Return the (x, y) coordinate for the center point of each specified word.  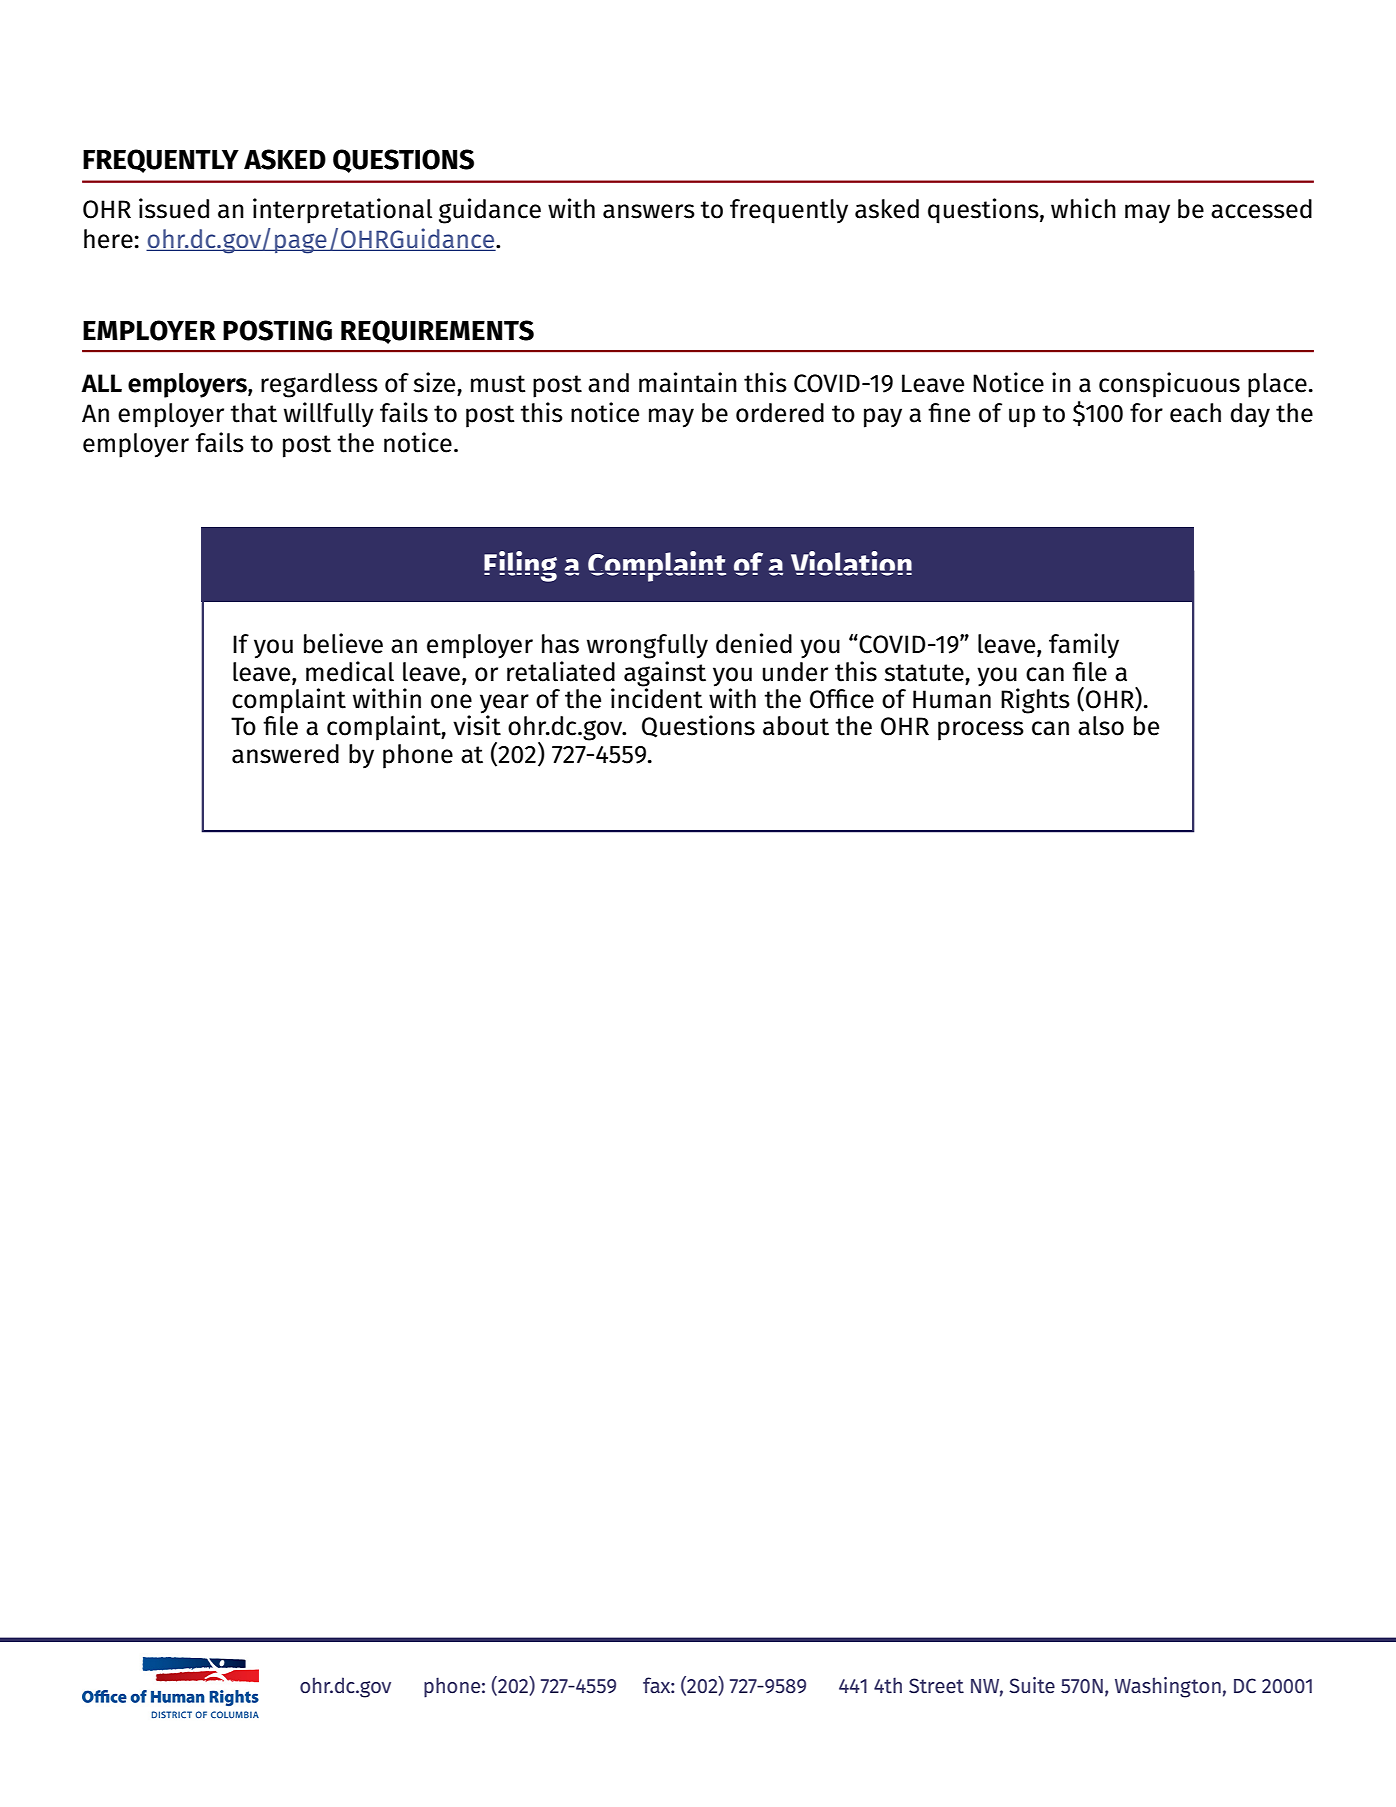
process (981, 731)
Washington (1168, 1687)
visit (477, 724)
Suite (1032, 1685)
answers (649, 211)
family (1084, 645)
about (796, 726)
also (1101, 726)
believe (343, 643)
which (1083, 208)
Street (936, 1685)
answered (285, 754)
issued (174, 208)
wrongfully (647, 646)
